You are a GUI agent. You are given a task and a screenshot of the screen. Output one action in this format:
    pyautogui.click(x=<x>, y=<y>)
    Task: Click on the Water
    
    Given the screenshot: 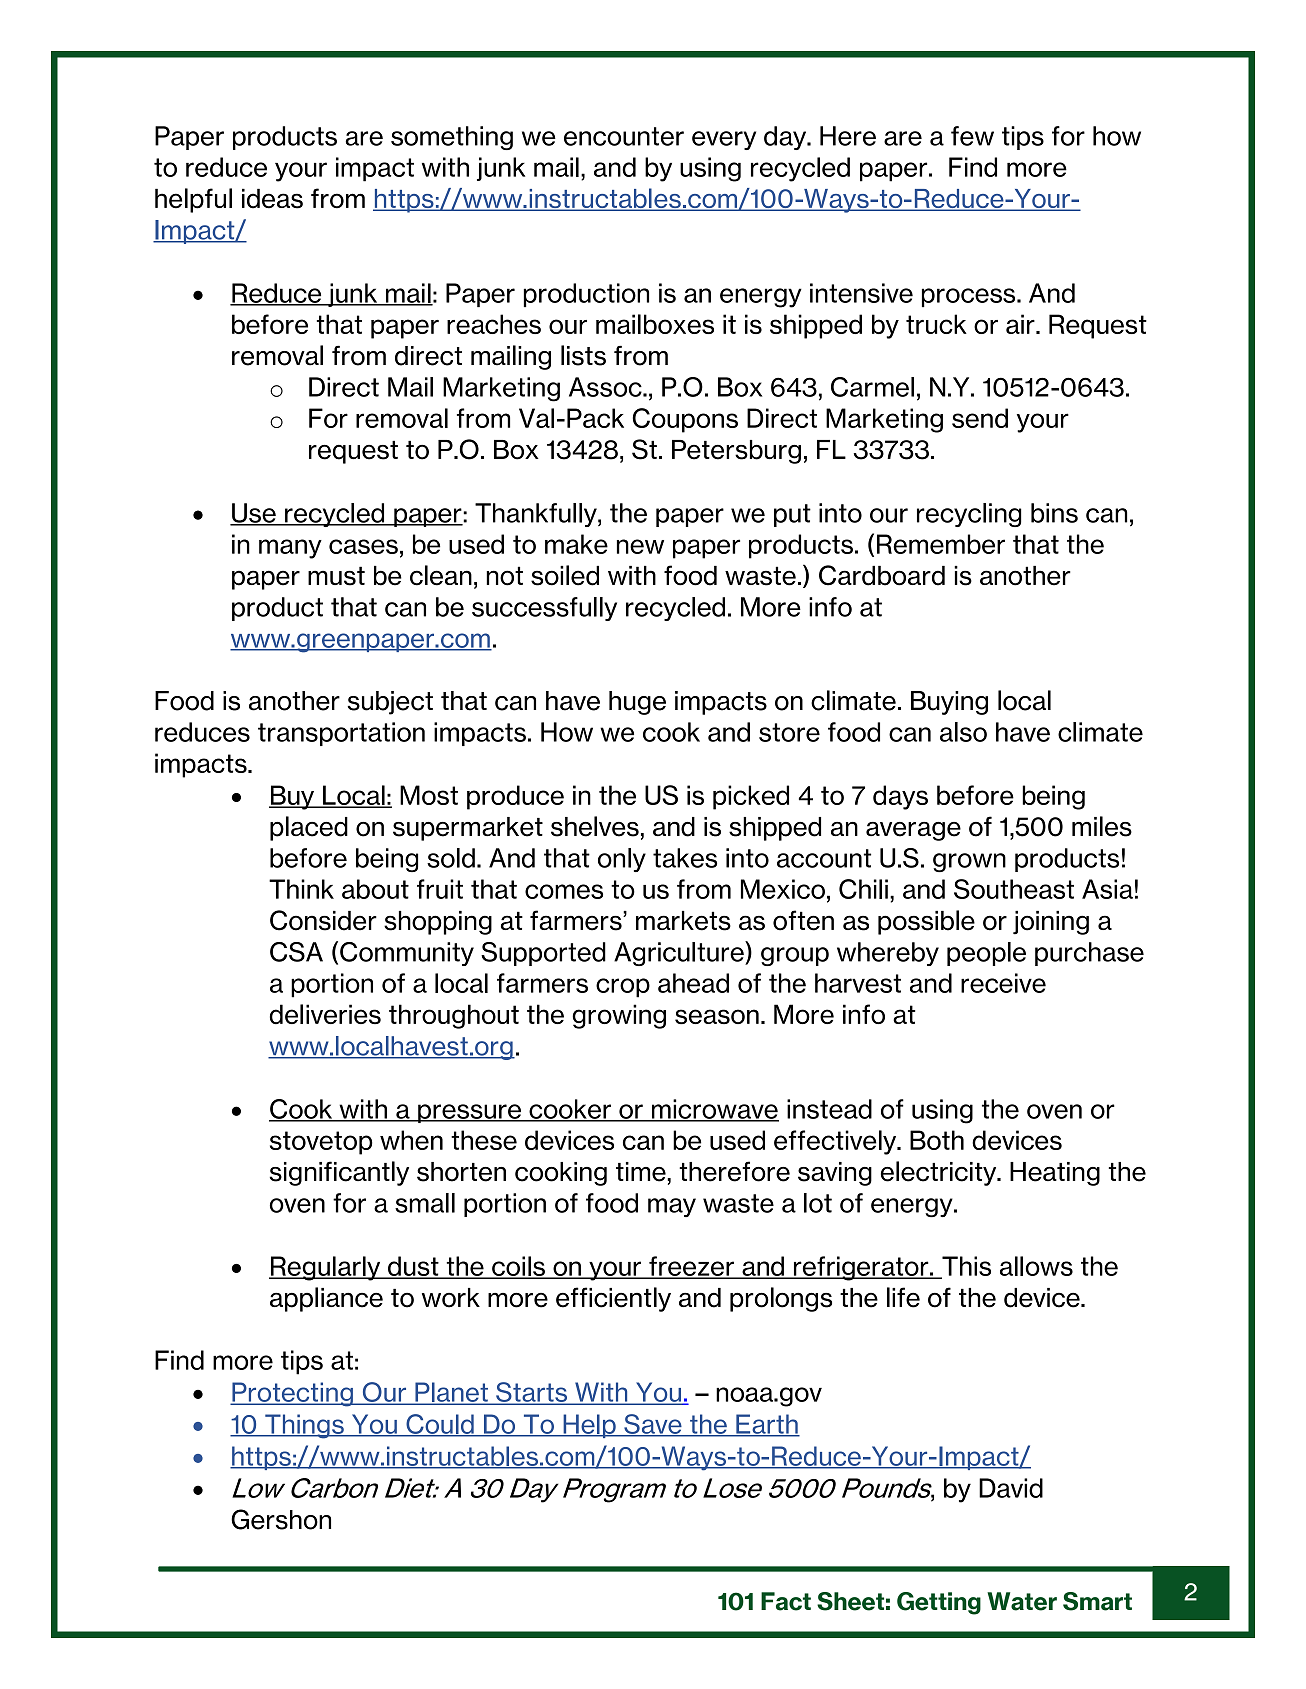 What is the action you would take?
    pyautogui.click(x=1022, y=1601)
